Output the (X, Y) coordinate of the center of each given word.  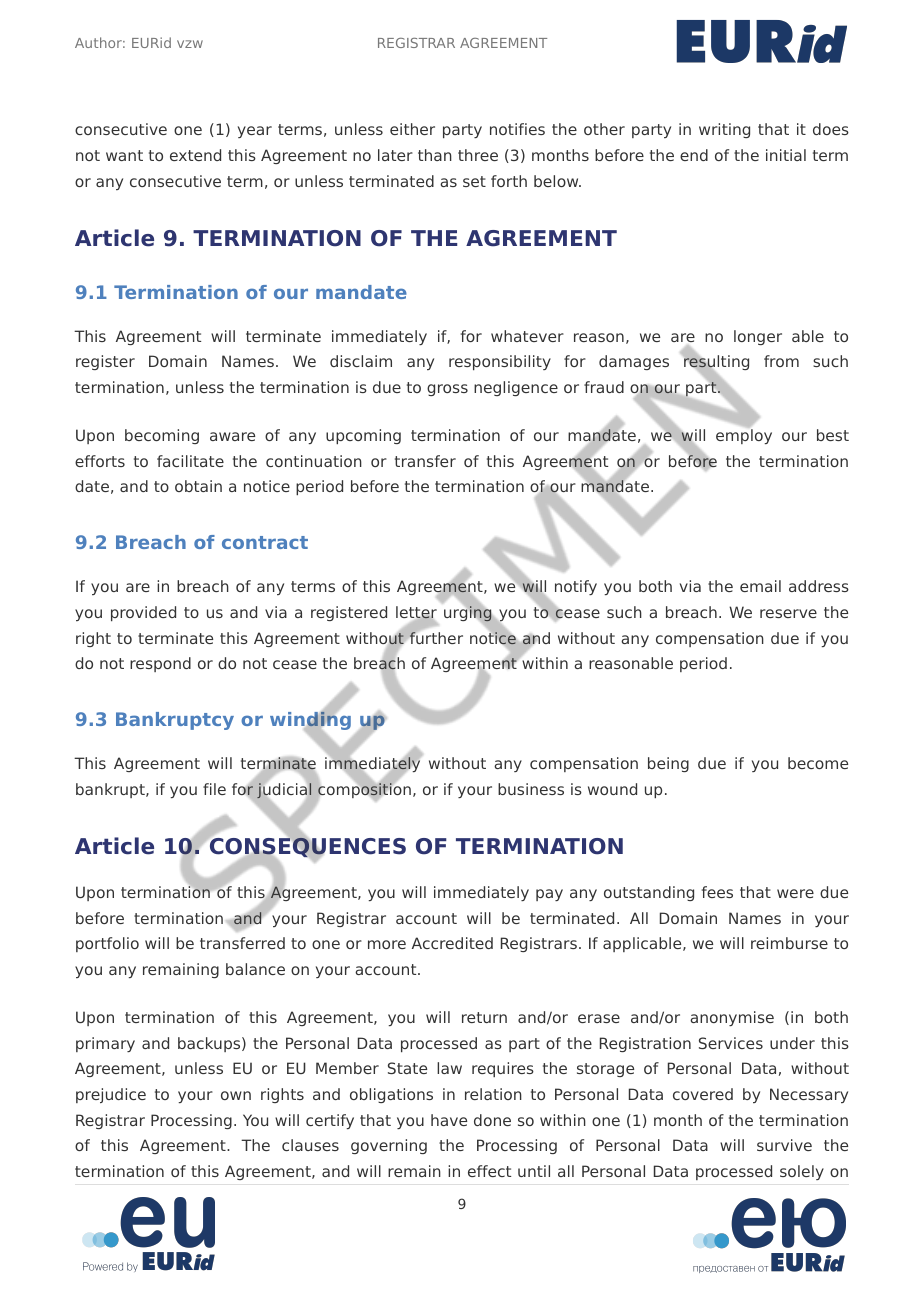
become (818, 763)
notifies (517, 129)
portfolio (107, 944)
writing (724, 130)
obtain (198, 486)
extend (195, 155)
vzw (190, 44)
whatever (527, 336)
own (236, 1095)
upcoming (363, 436)
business (531, 789)
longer (758, 337)
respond (160, 664)
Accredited (452, 943)
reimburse (789, 943)
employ (744, 436)
